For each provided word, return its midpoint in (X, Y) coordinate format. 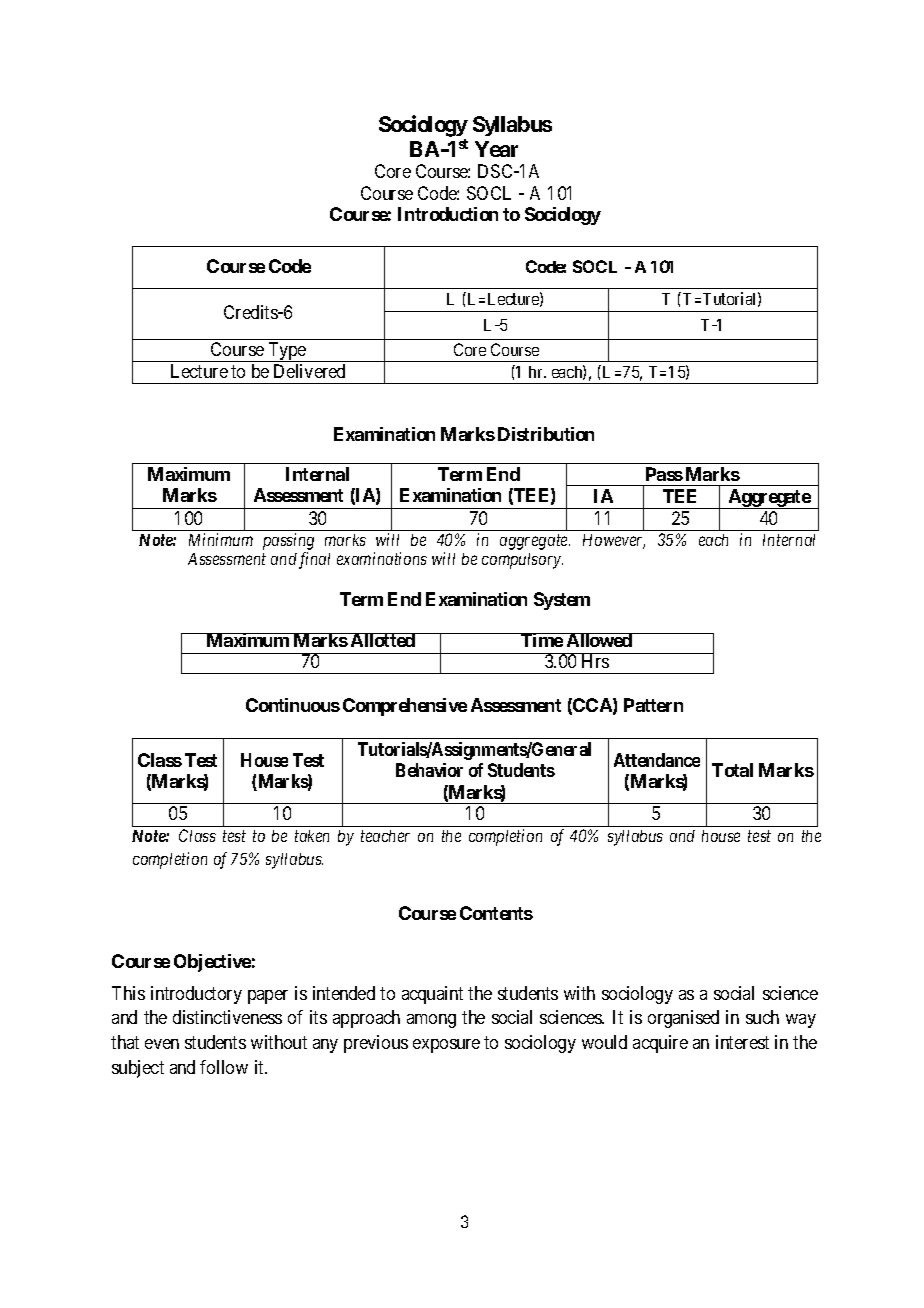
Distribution (546, 434)
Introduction (448, 214)
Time (541, 640)
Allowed (599, 640)
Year (496, 149)
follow (224, 1067)
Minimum (221, 539)
